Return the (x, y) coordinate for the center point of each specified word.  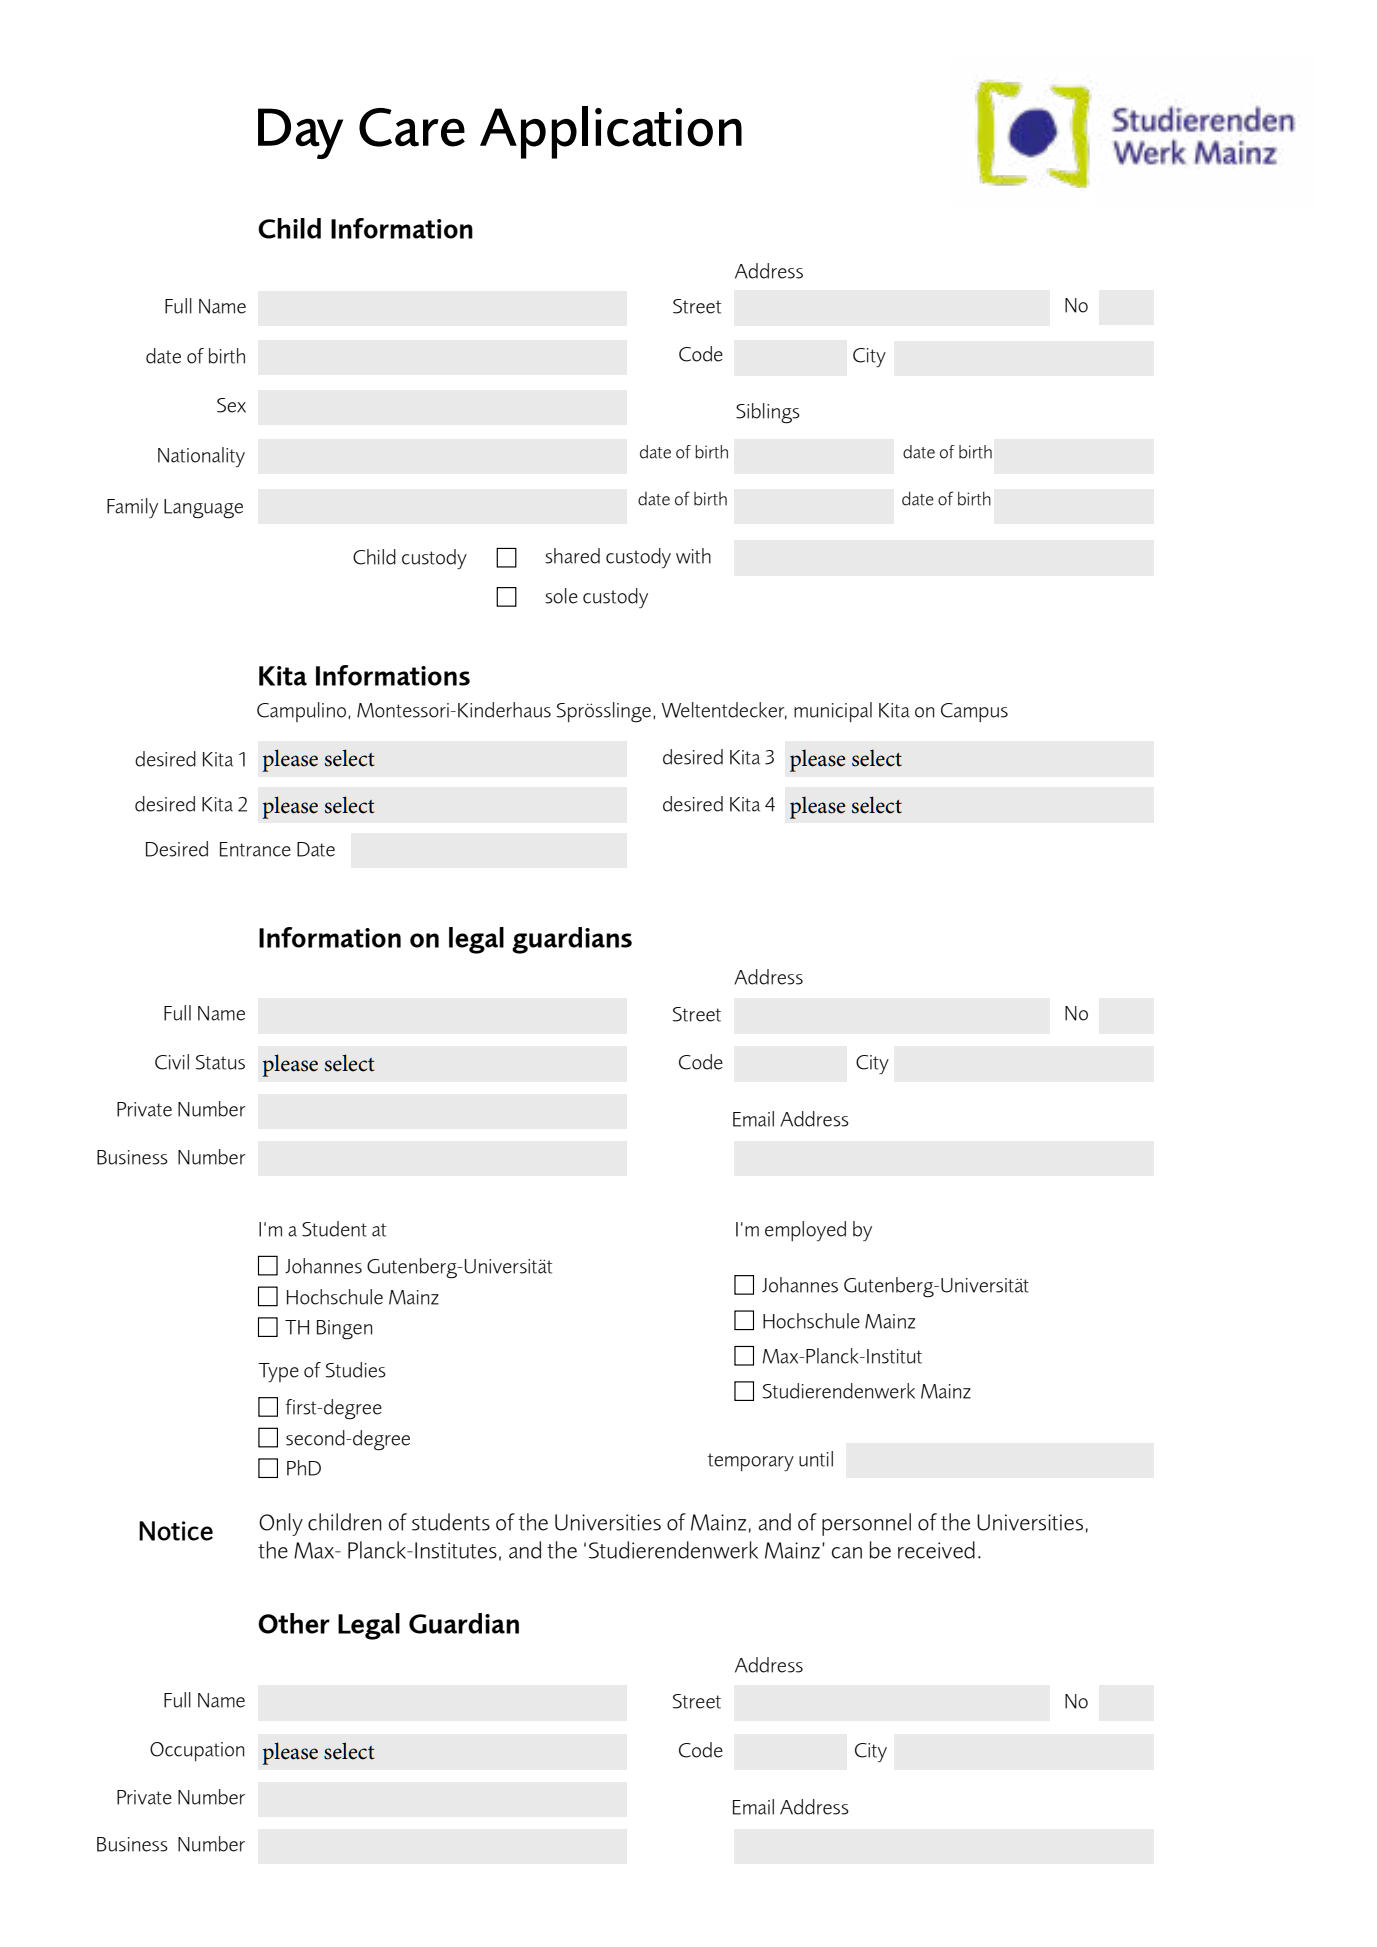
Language (203, 509)
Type (278, 1373)
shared (572, 556)
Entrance (255, 849)
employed (805, 1231)
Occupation (197, 1751)
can (847, 1553)
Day (300, 133)
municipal (833, 712)
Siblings (768, 413)
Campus (974, 712)
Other (294, 1623)
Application (611, 132)
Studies (356, 1370)
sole (561, 596)
